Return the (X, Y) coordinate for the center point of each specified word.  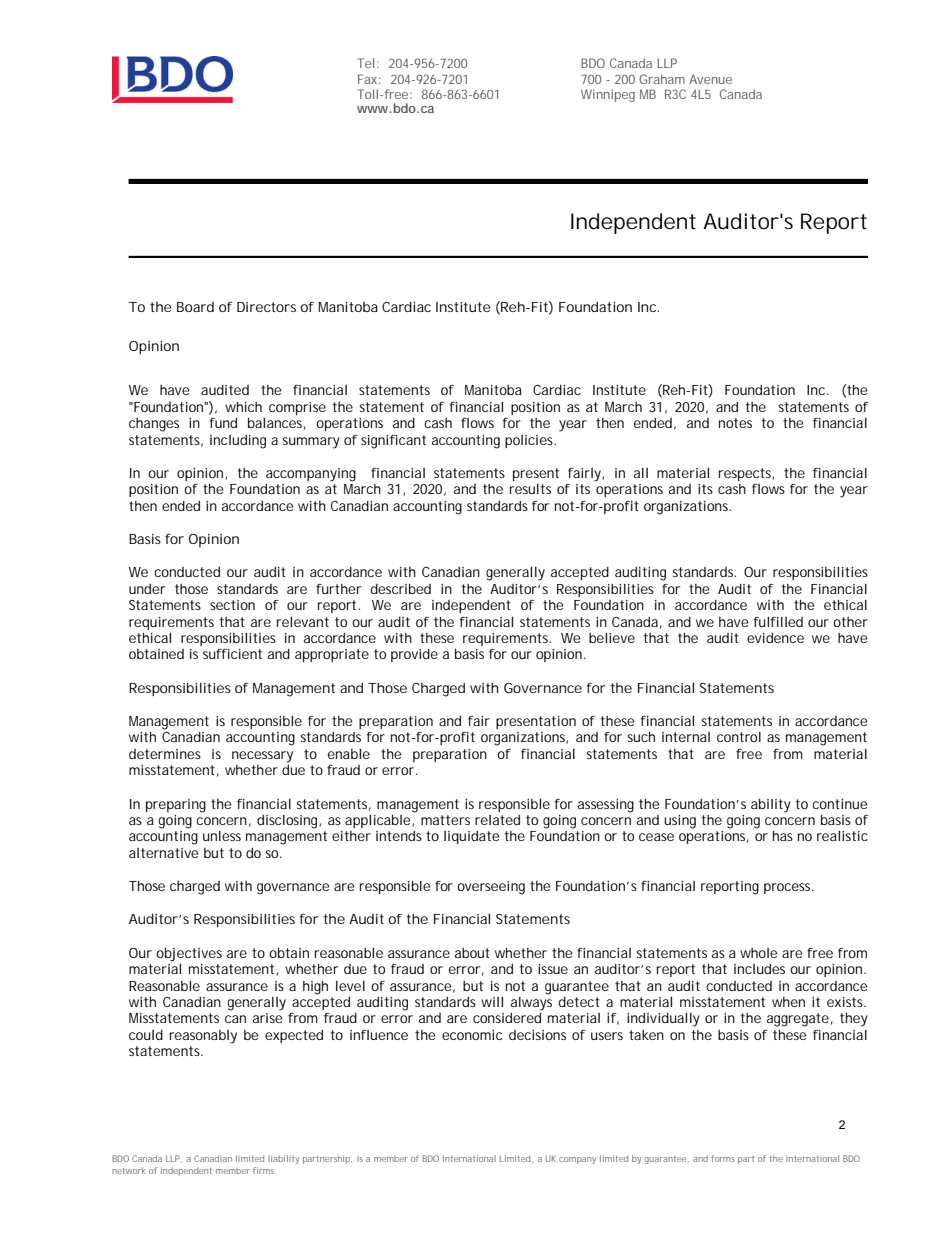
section (232, 605)
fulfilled (778, 622)
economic (472, 1035)
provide (414, 655)
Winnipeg (608, 95)
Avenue (710, 79)
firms (264, 1170)
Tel (366, 63)
